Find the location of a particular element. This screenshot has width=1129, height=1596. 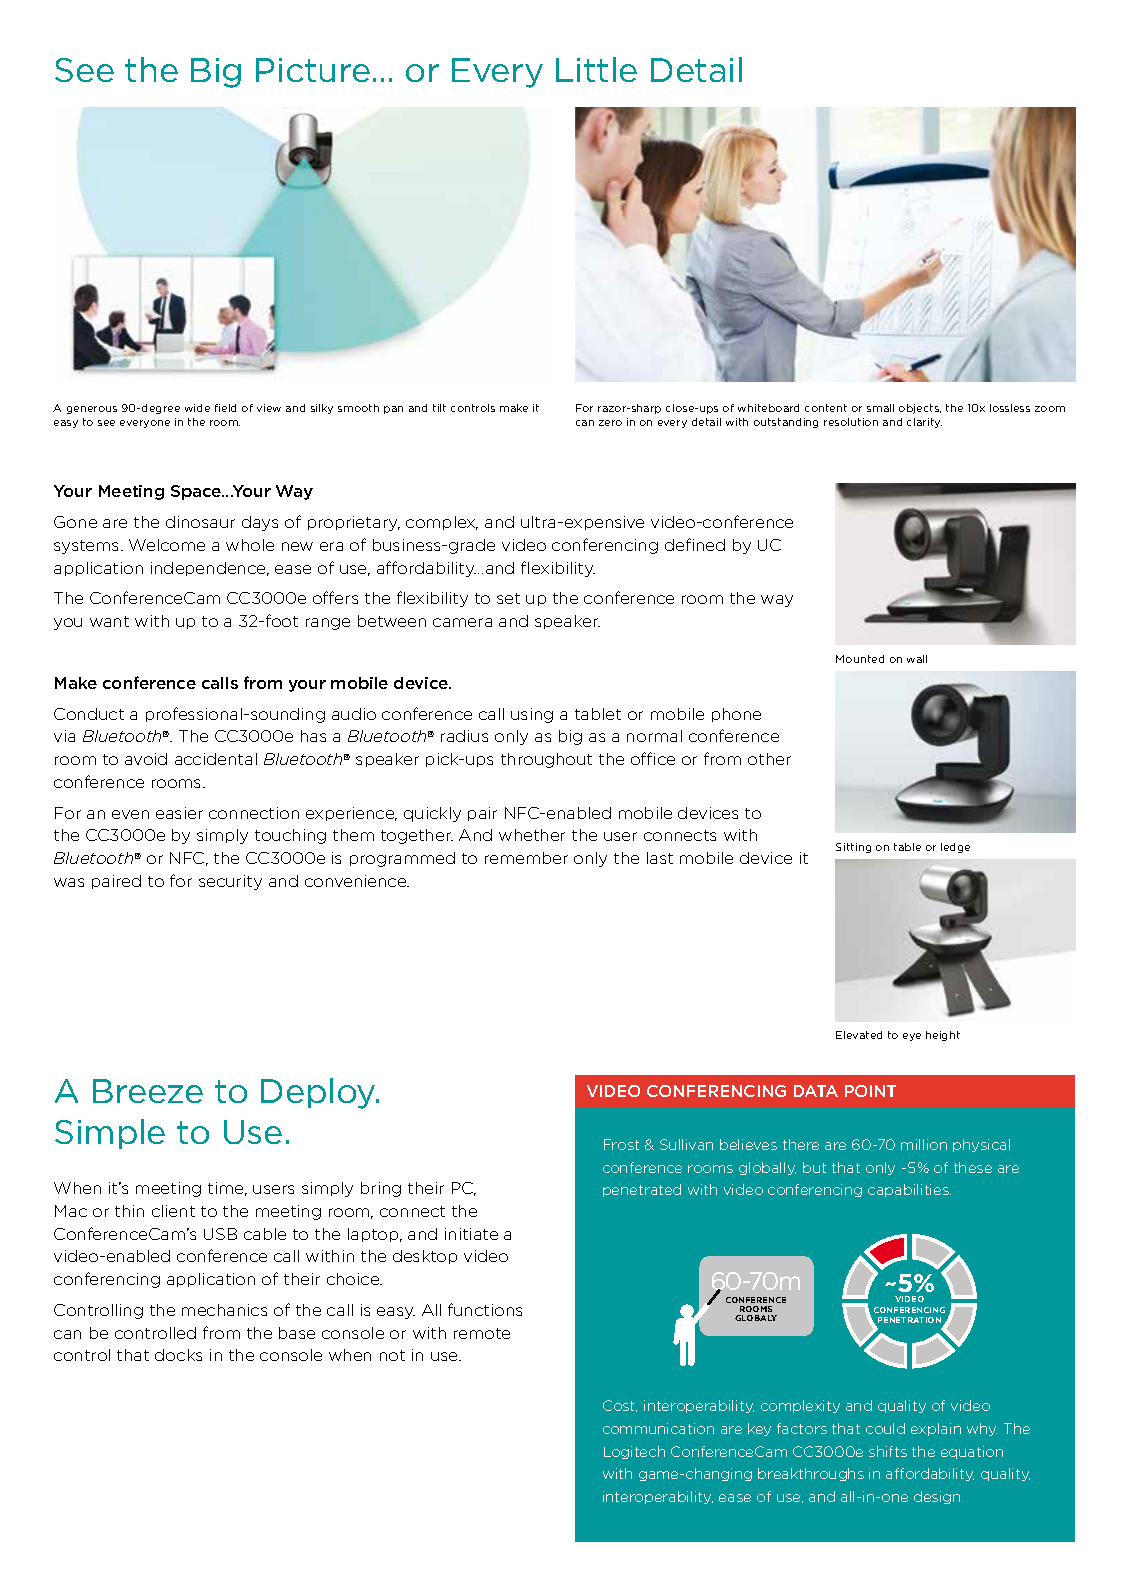

throughout is located at coordinates (546, 760).
